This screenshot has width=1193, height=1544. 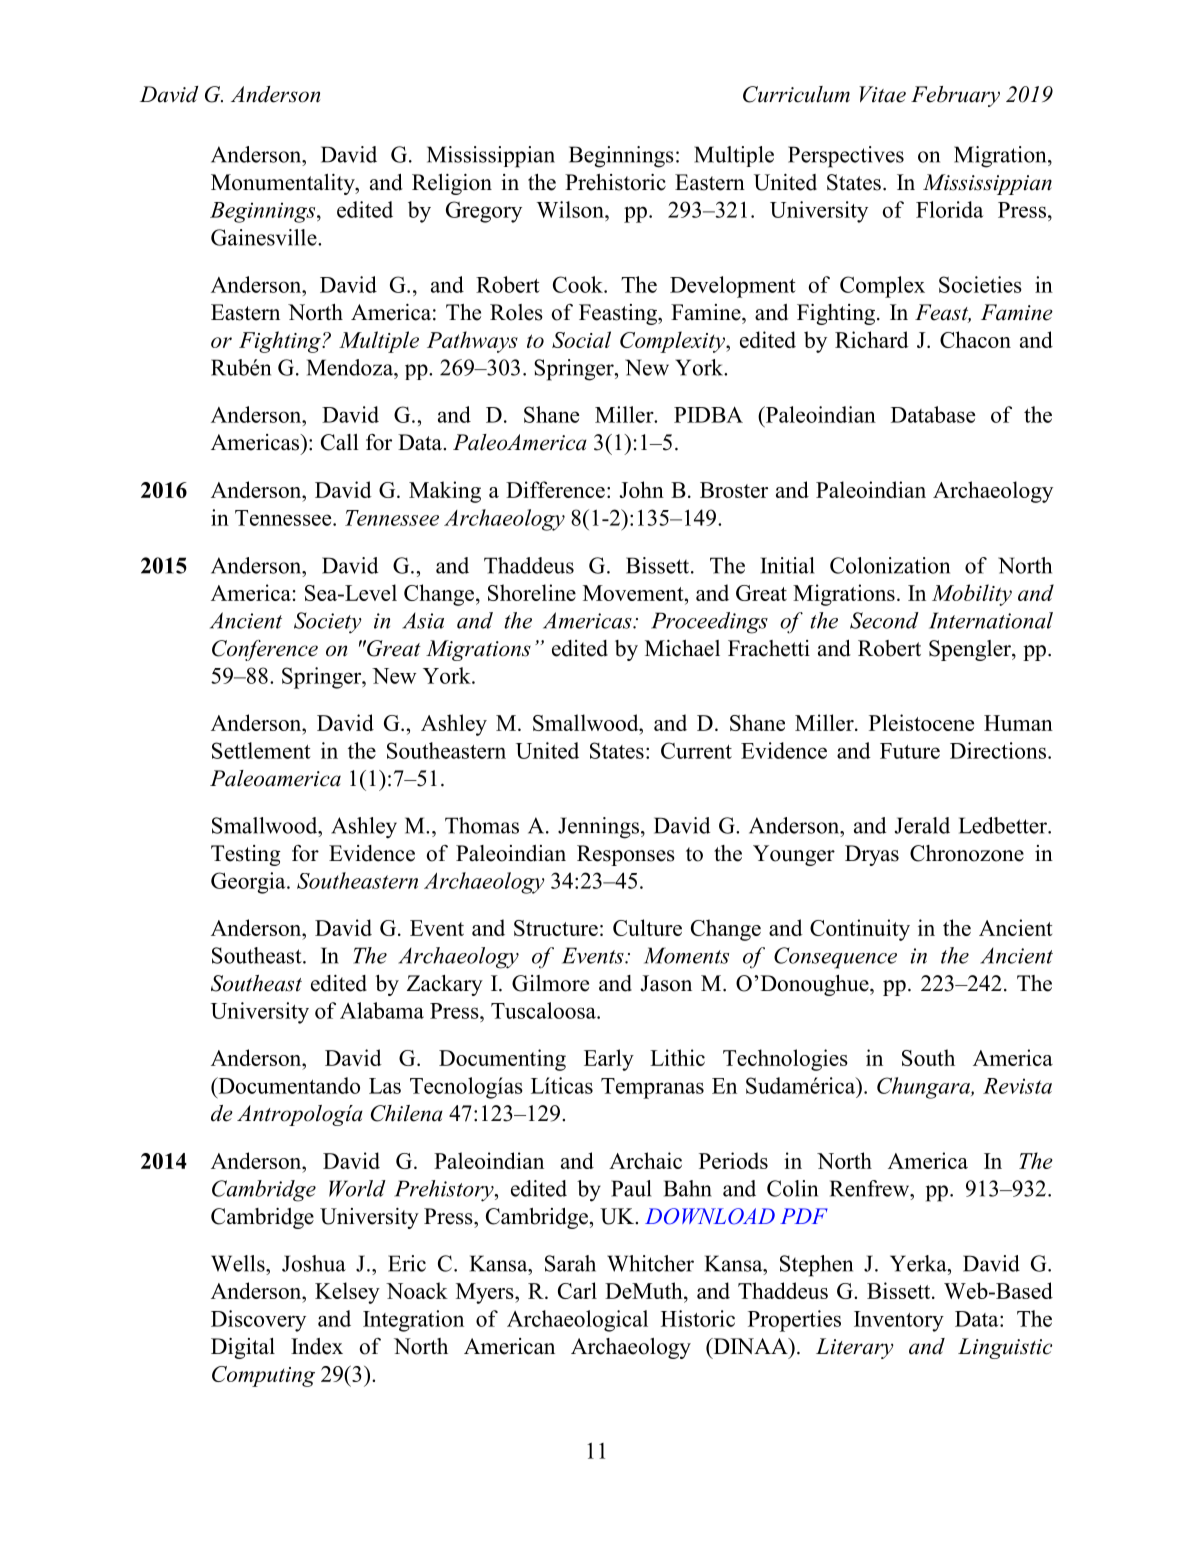 I want to click on Early, so click(x=609, y=1060).
